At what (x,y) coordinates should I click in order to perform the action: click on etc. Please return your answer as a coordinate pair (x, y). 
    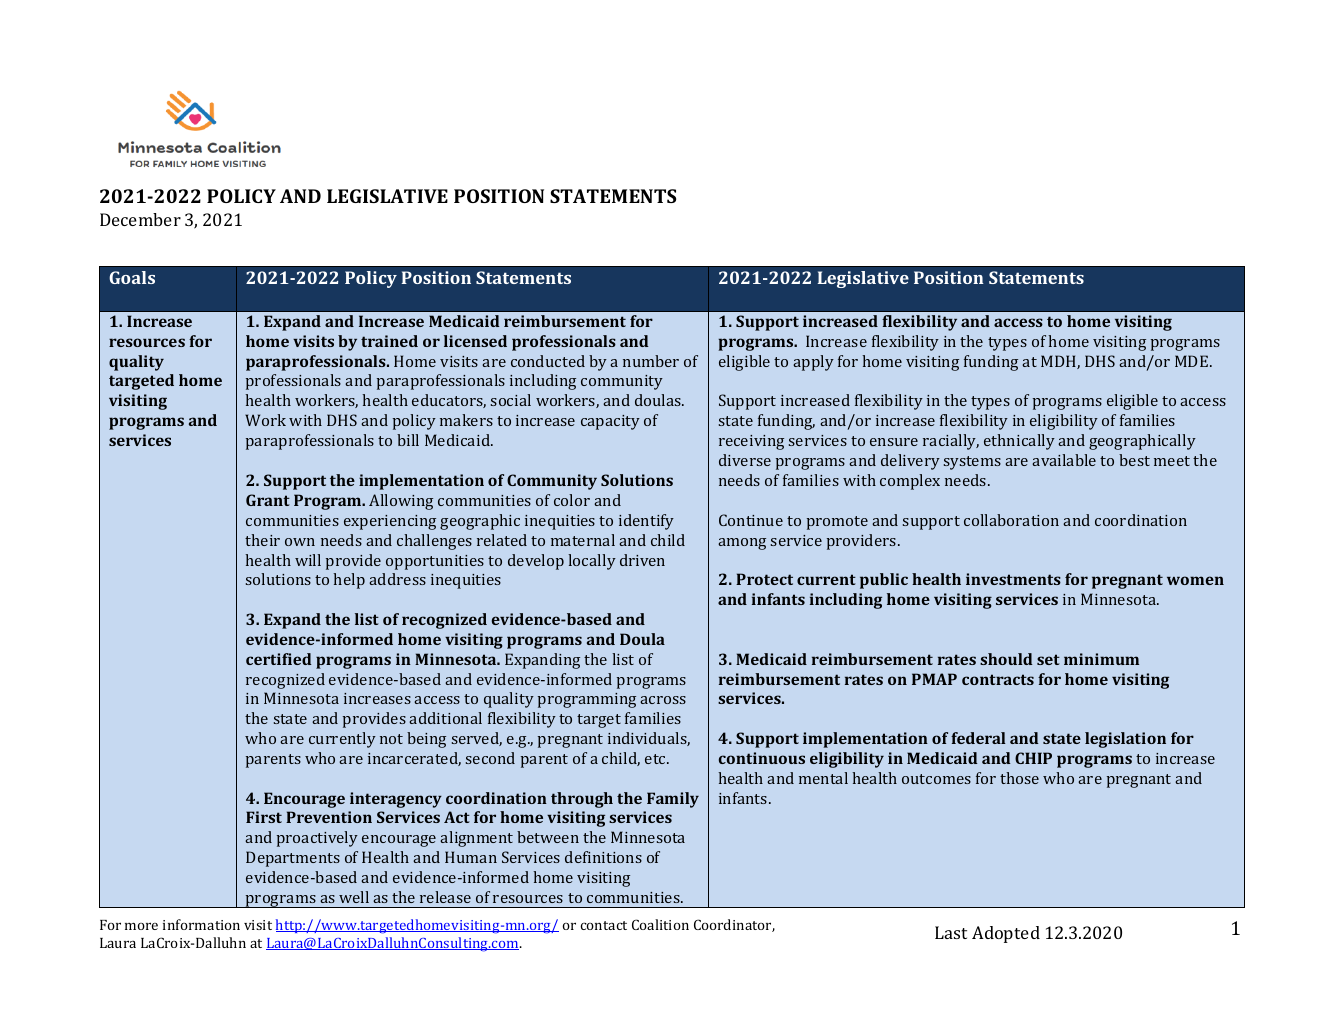
    Looking at the image, I should click on (656, 759).
